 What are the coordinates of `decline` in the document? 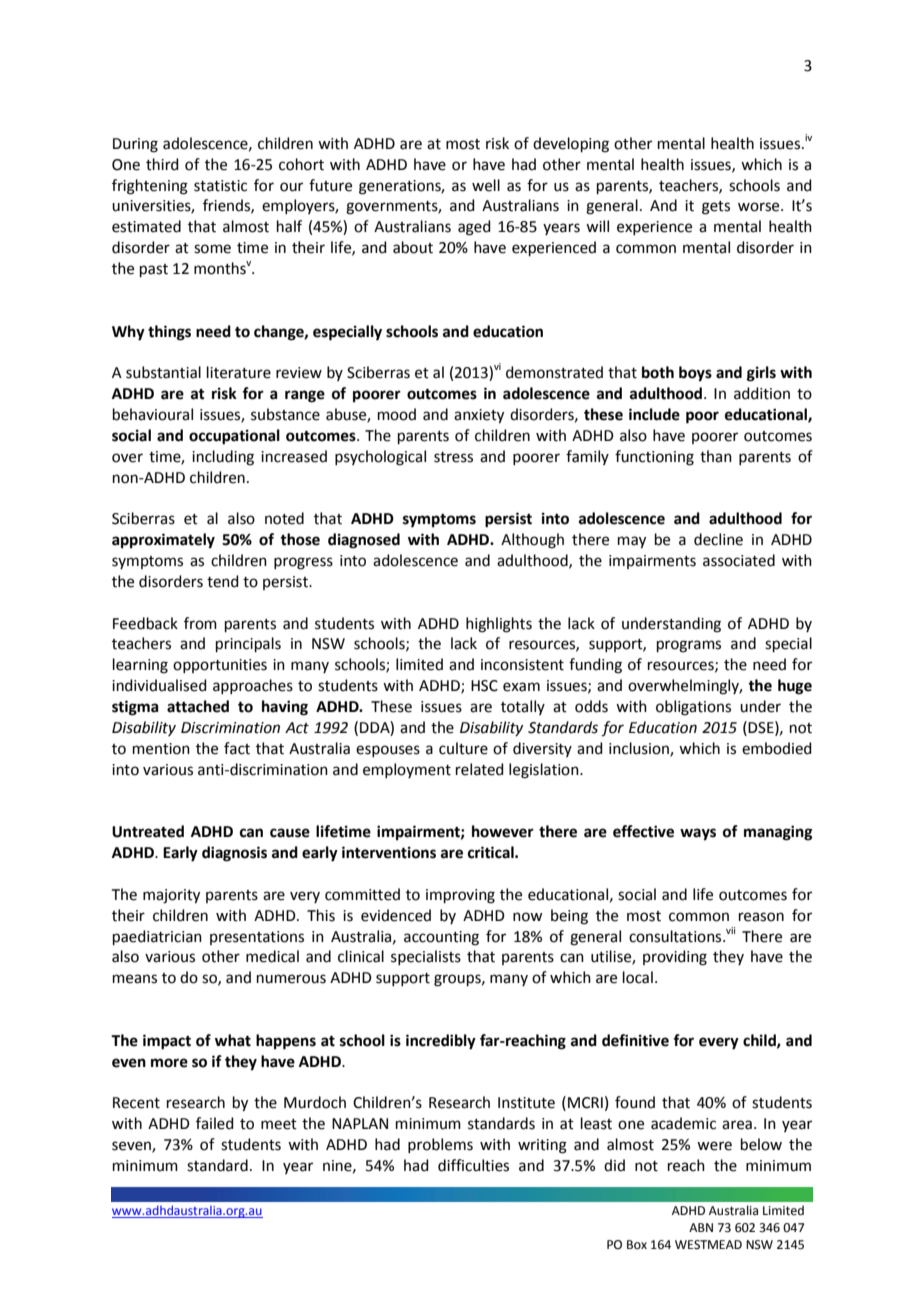 It's located at (718, 539).
